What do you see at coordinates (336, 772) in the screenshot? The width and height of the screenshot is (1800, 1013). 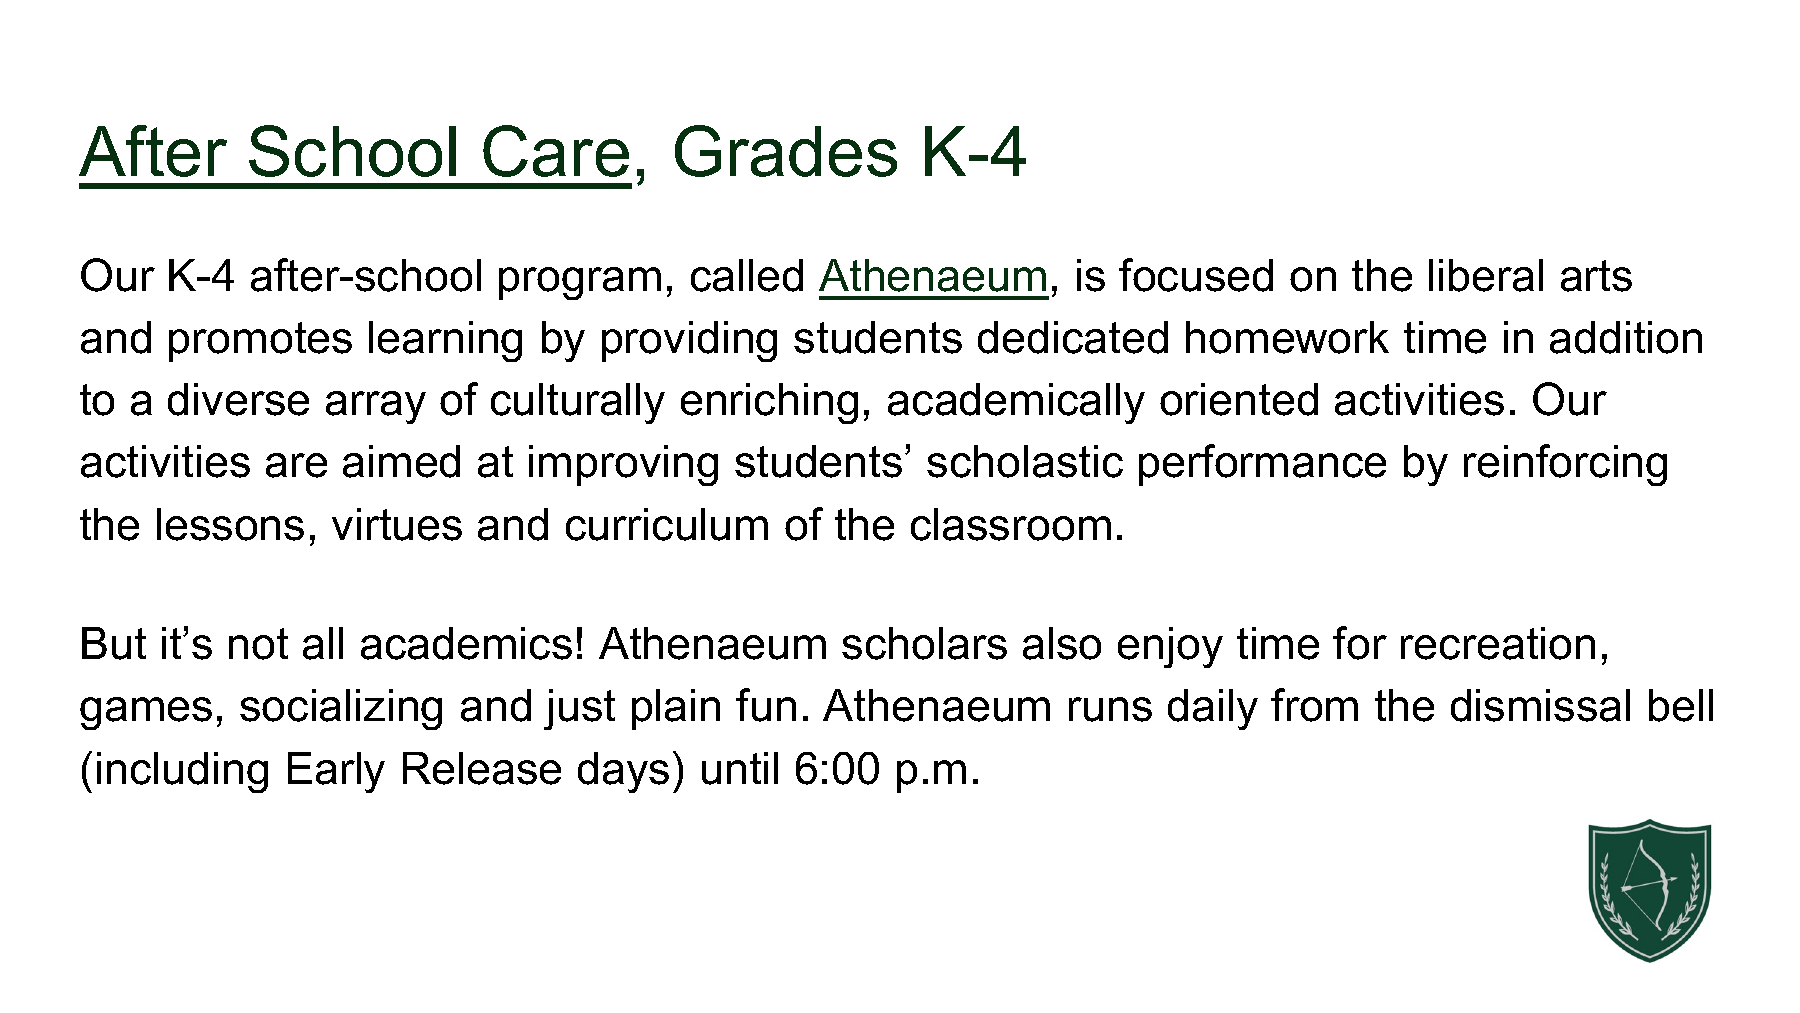 I see `Early` at bounding box center [336, 772].
